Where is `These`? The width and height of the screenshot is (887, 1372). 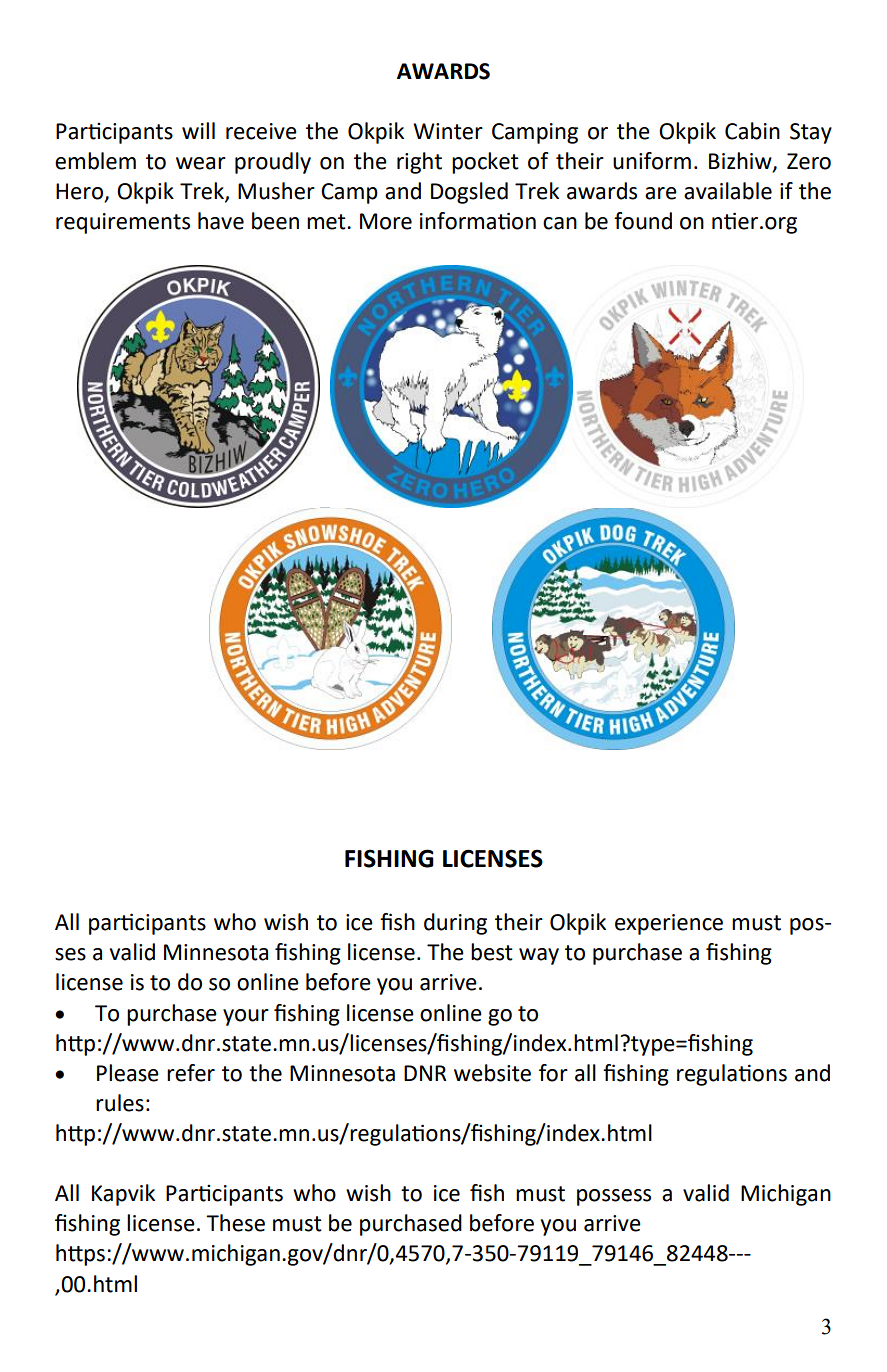 These is located at coordinates (235, 1223).
